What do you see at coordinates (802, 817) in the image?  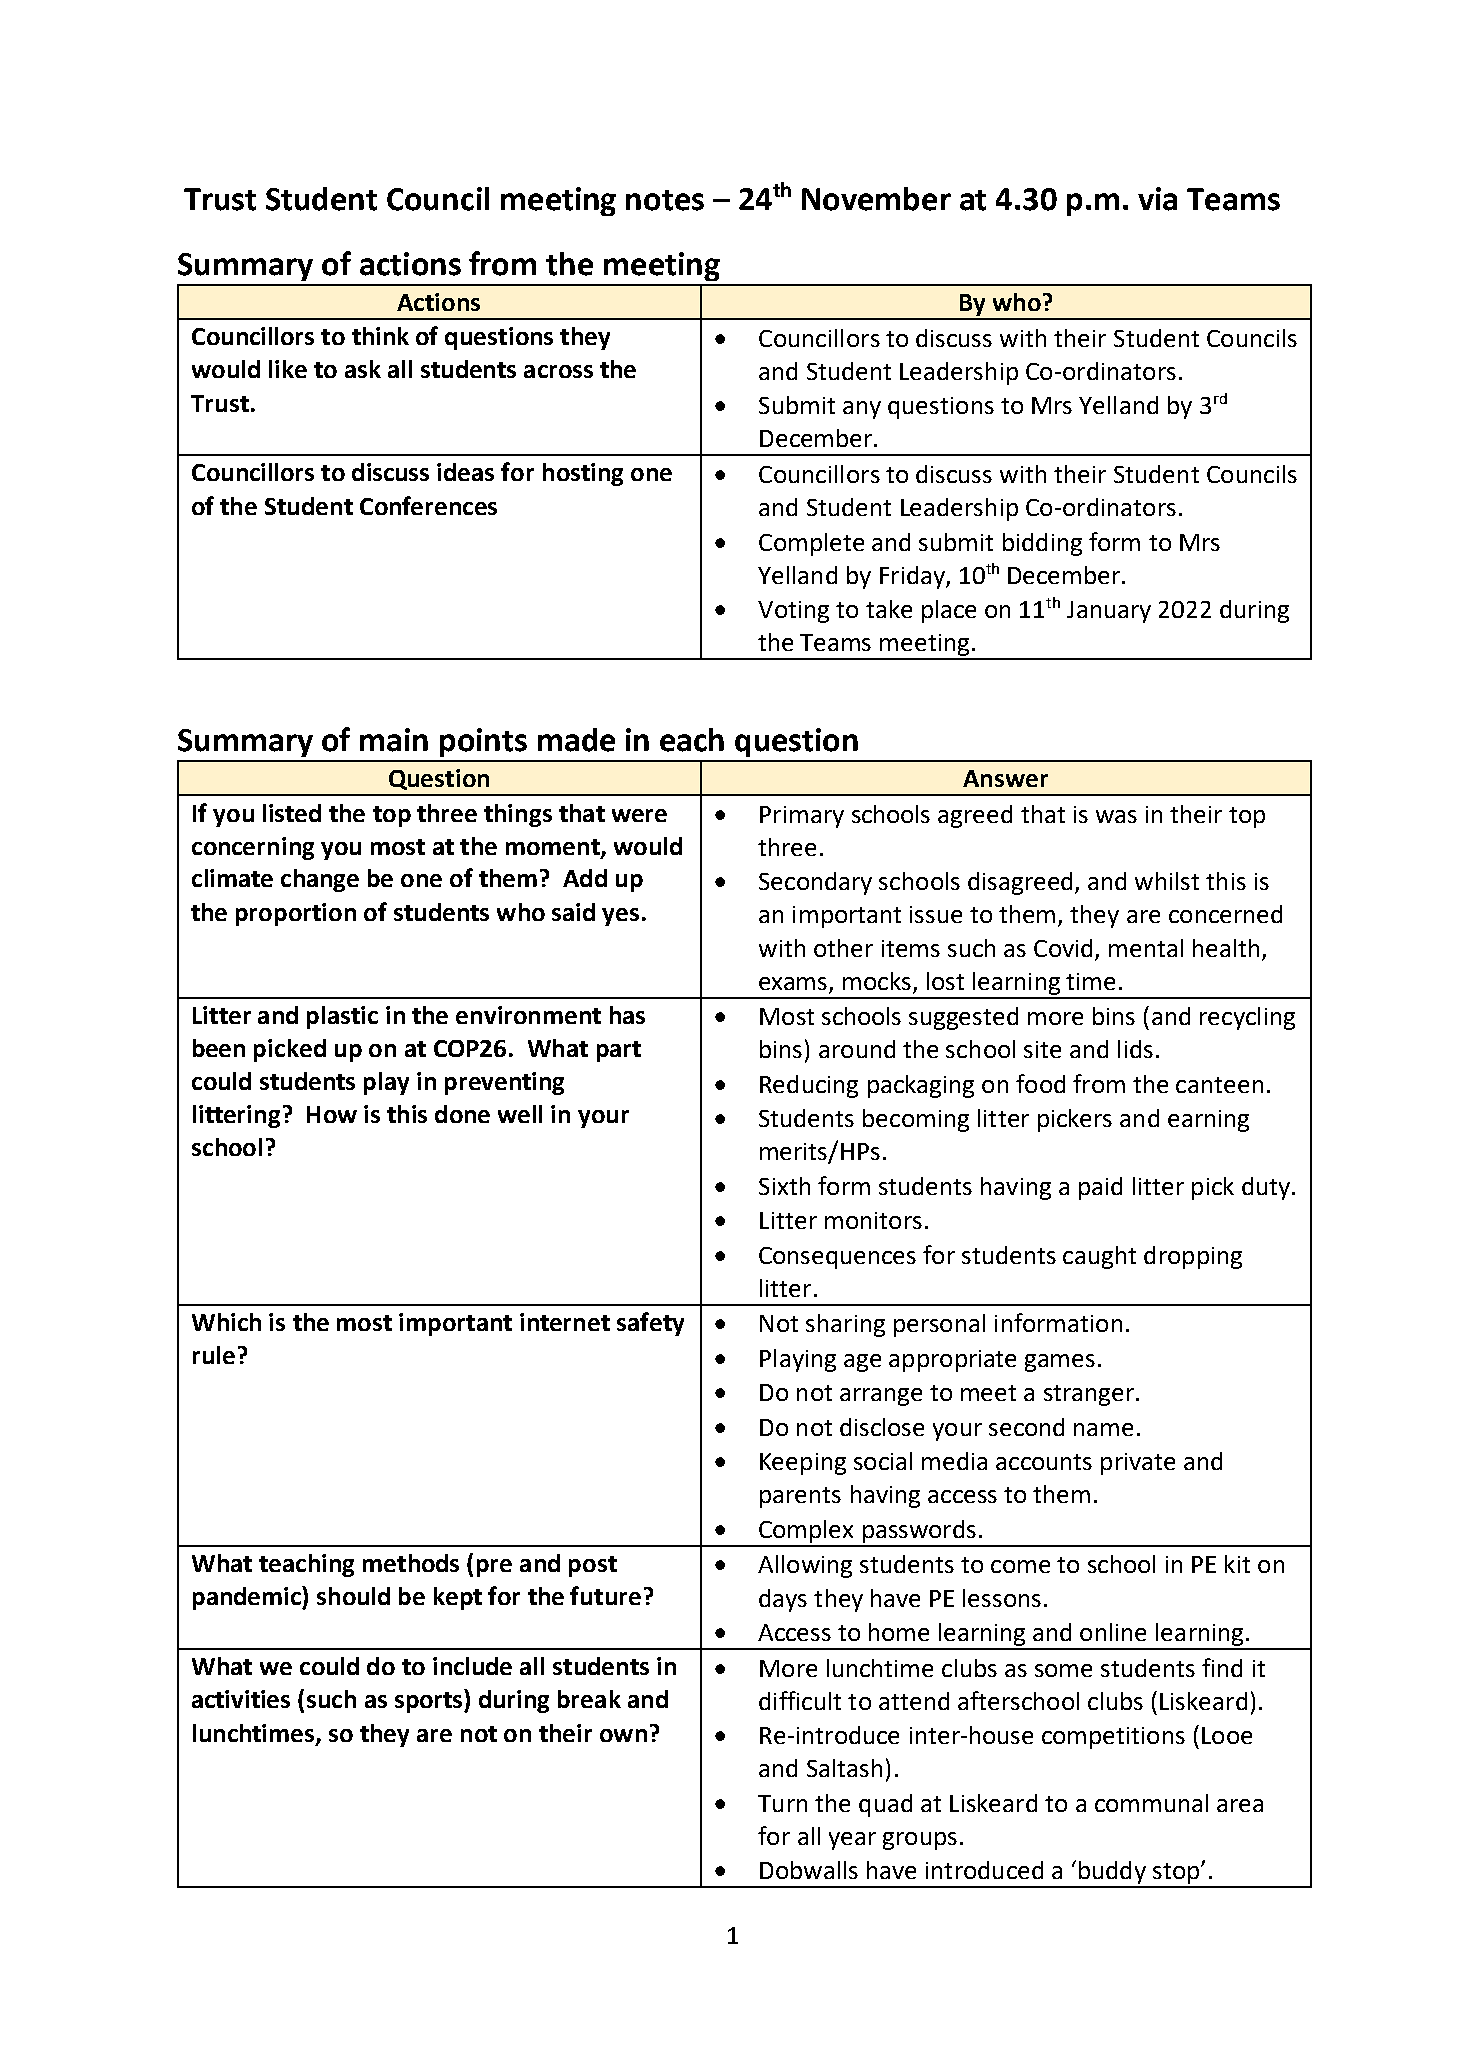 I see `Primary` at bounding box center [802, 817].
